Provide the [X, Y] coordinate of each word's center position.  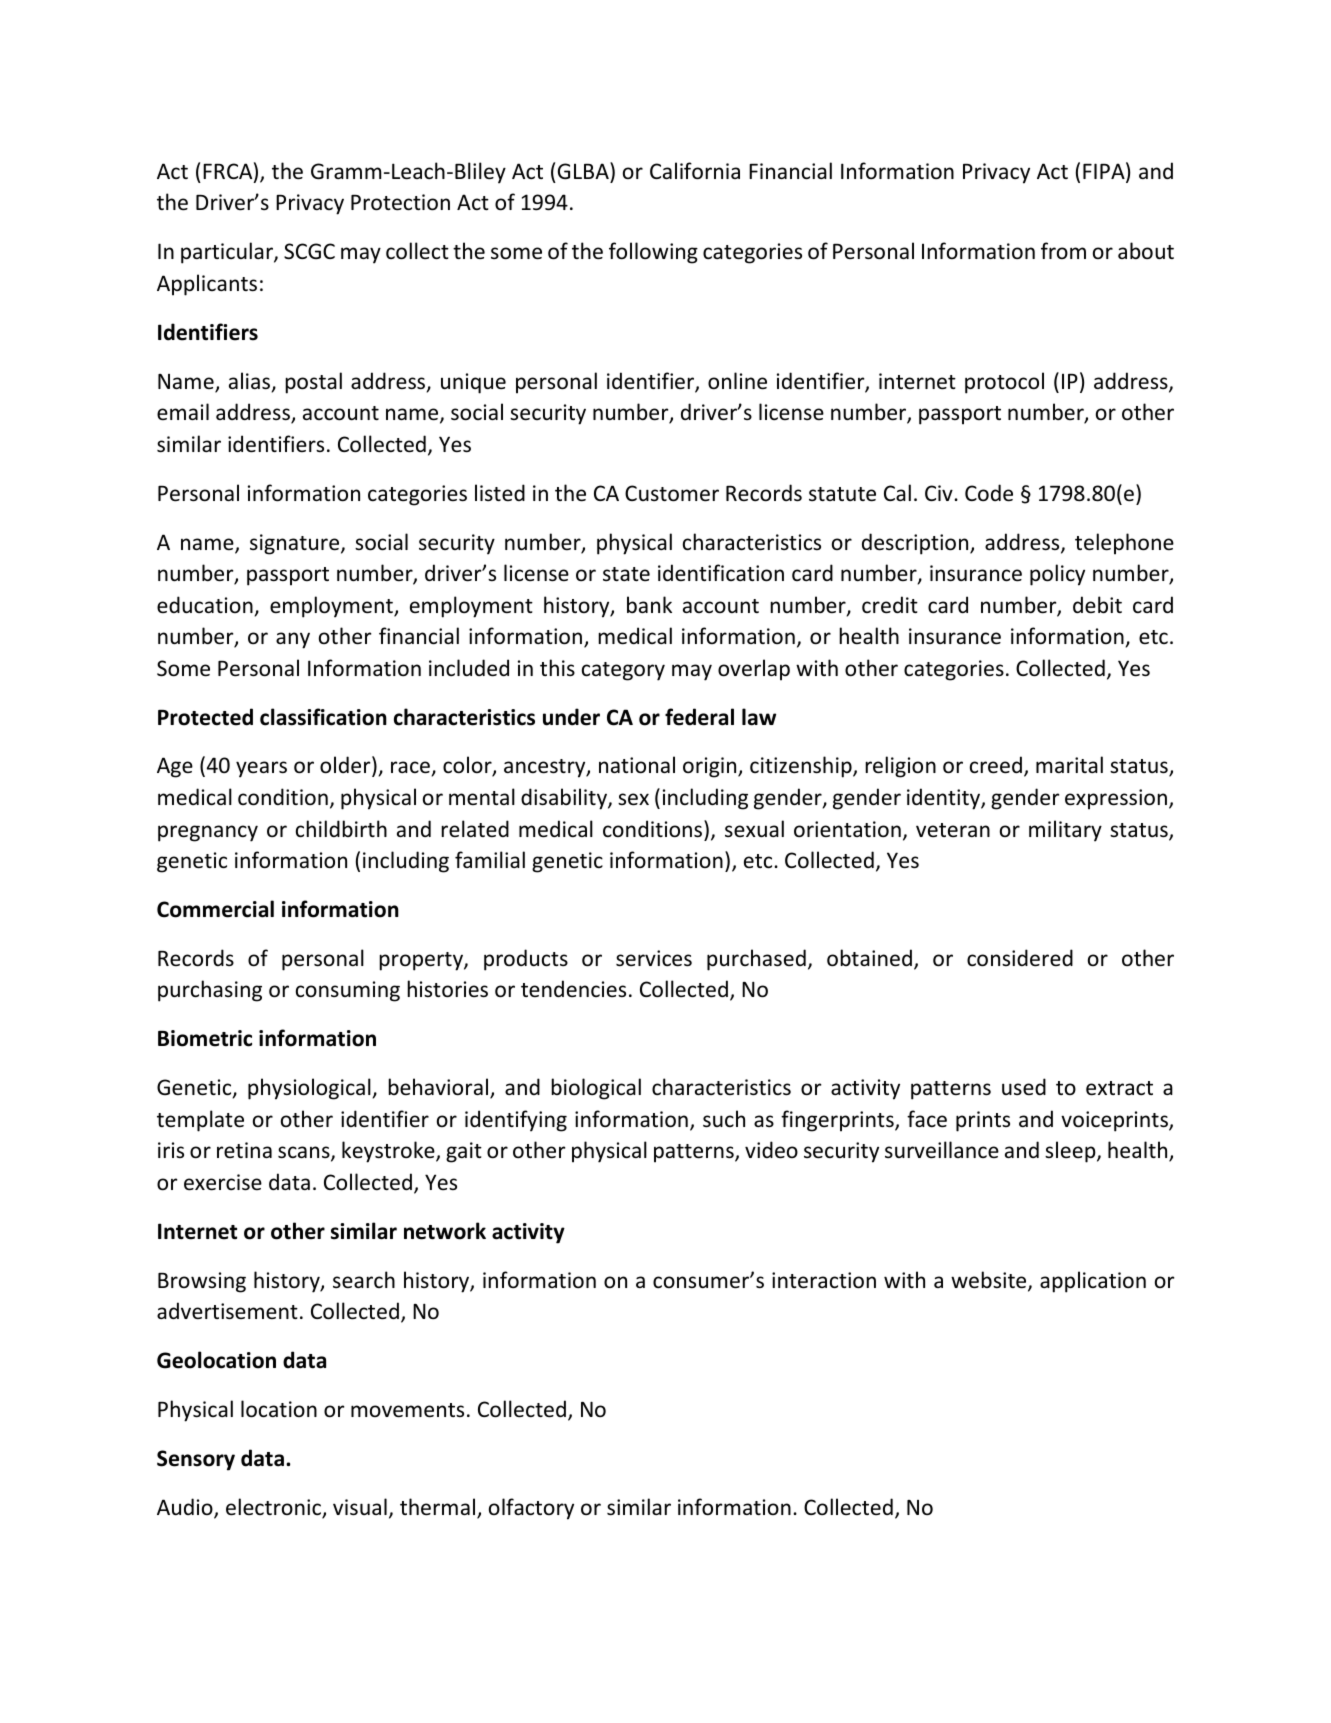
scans [305, 1153]
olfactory [531, 1509]
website [990, 1281]
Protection [400, 202]
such [724, 1119]
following [653, 253]
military [1065, 831]
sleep [1071, 1152]
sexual [754, 829]
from [1063, 250]
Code [989, 493]
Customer [672, 493]
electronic [274, 1508]
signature [296, 544]
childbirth [341, 829]
